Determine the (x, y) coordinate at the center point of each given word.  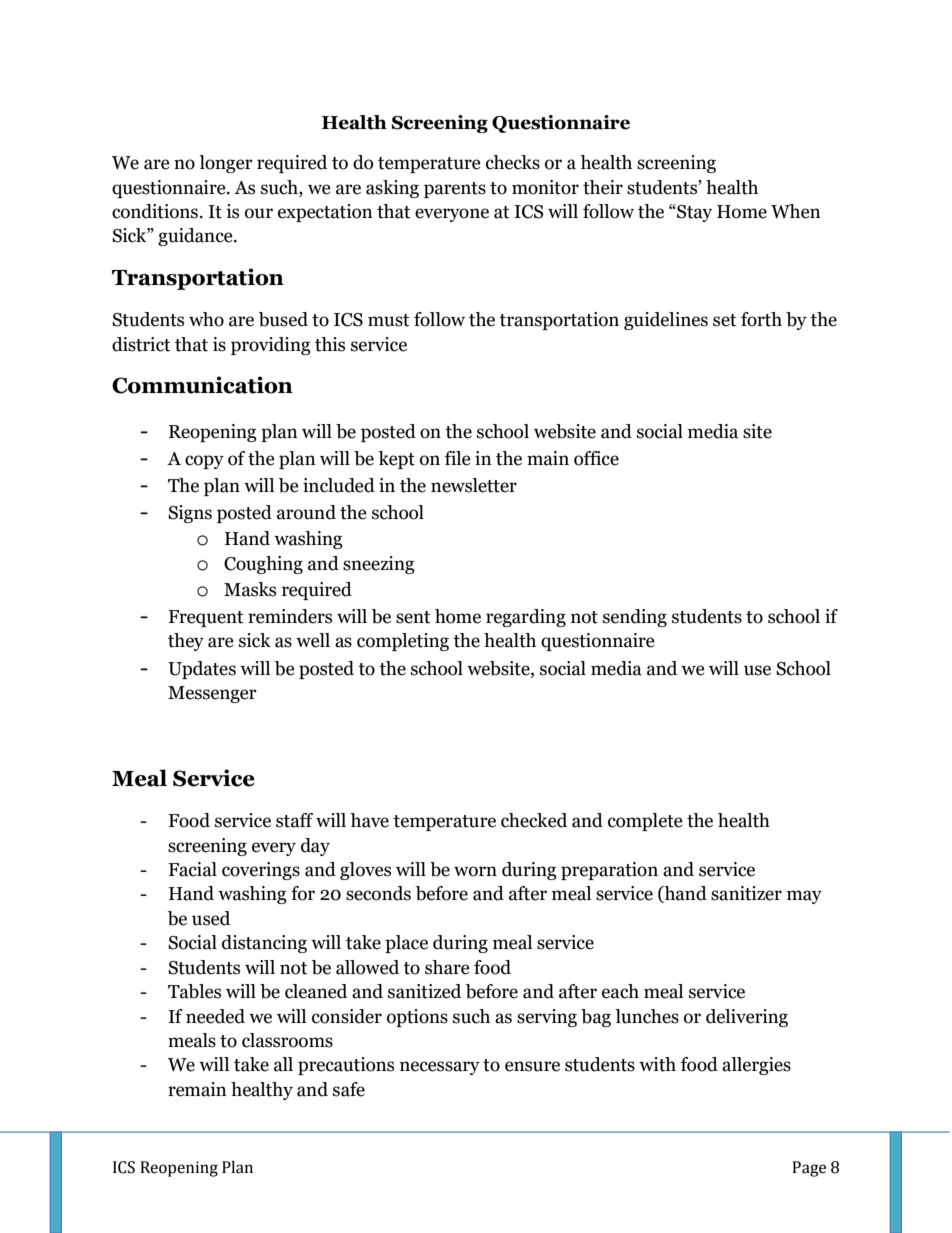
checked (534, 820)
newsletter (474, 485)
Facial (192, 869)
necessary (440, 1068)
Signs (190, 514)
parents (455, 190)
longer (226, 164)
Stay (693, 213)
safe (349, 1089)
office (596, 458)
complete (645, 822)
